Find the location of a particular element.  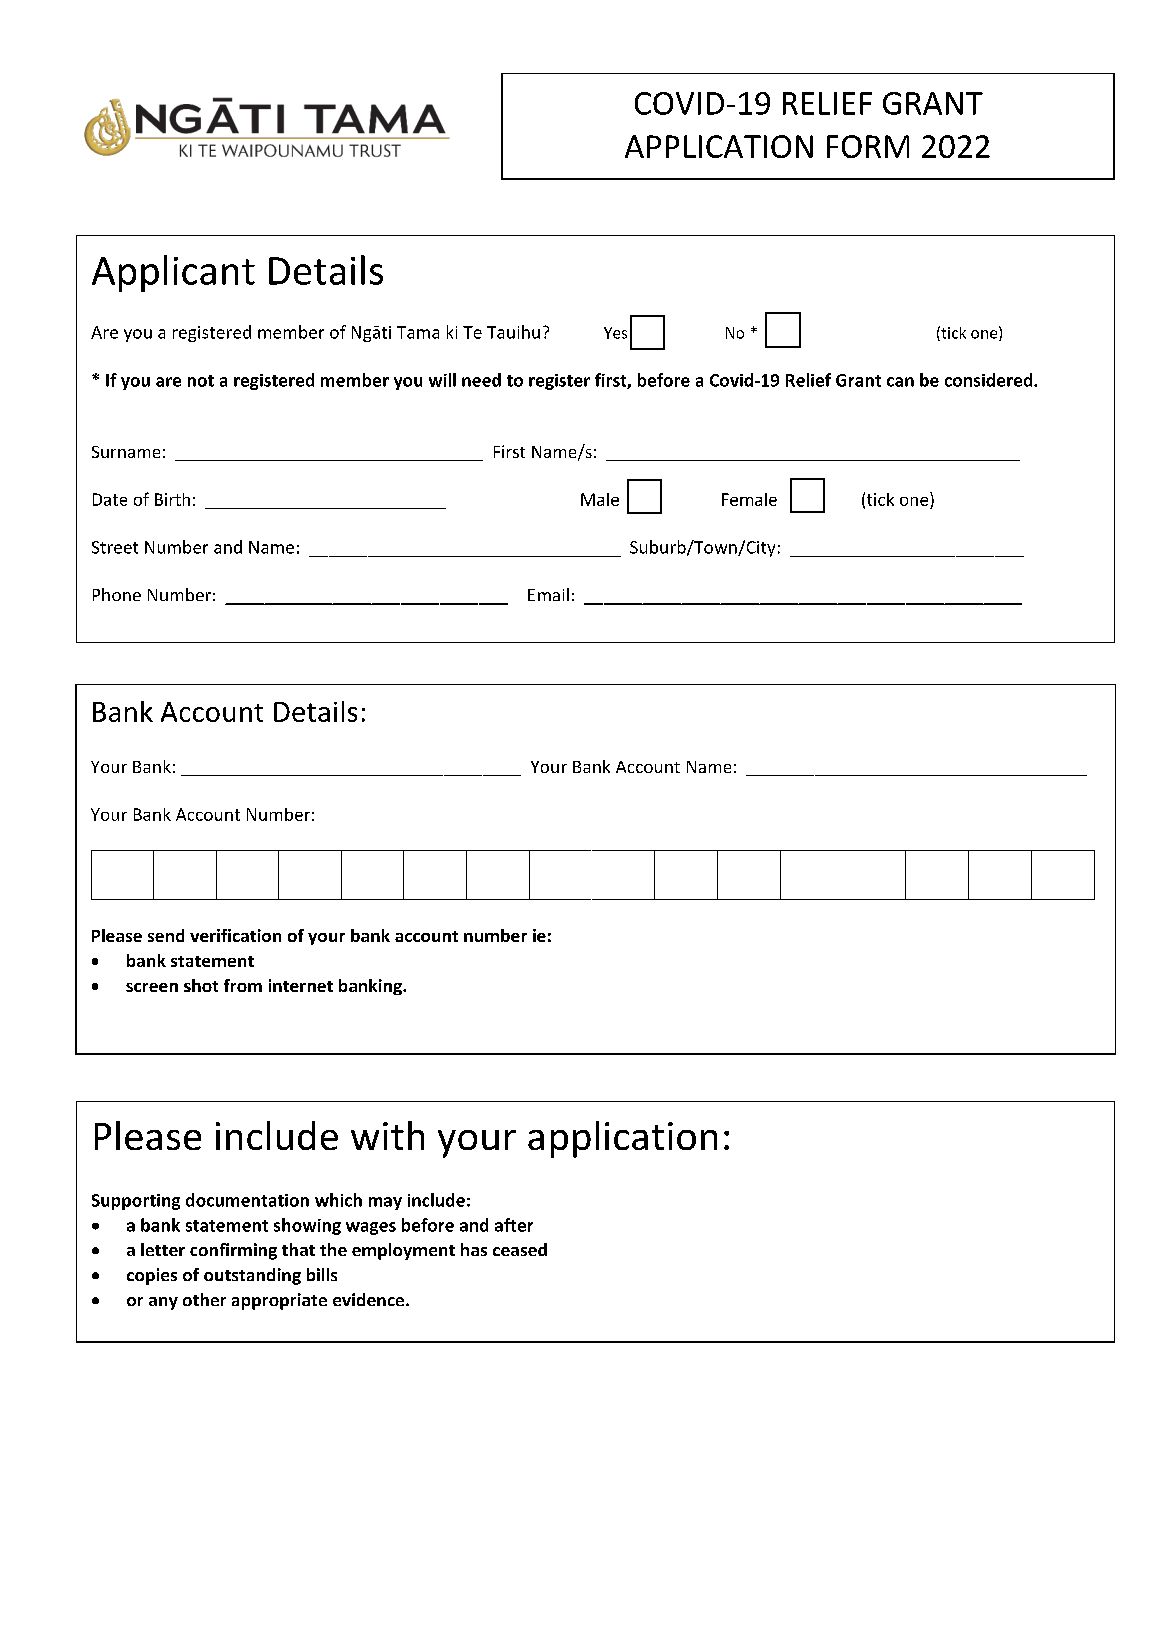

FORM is located at coordinates (868, 146).
